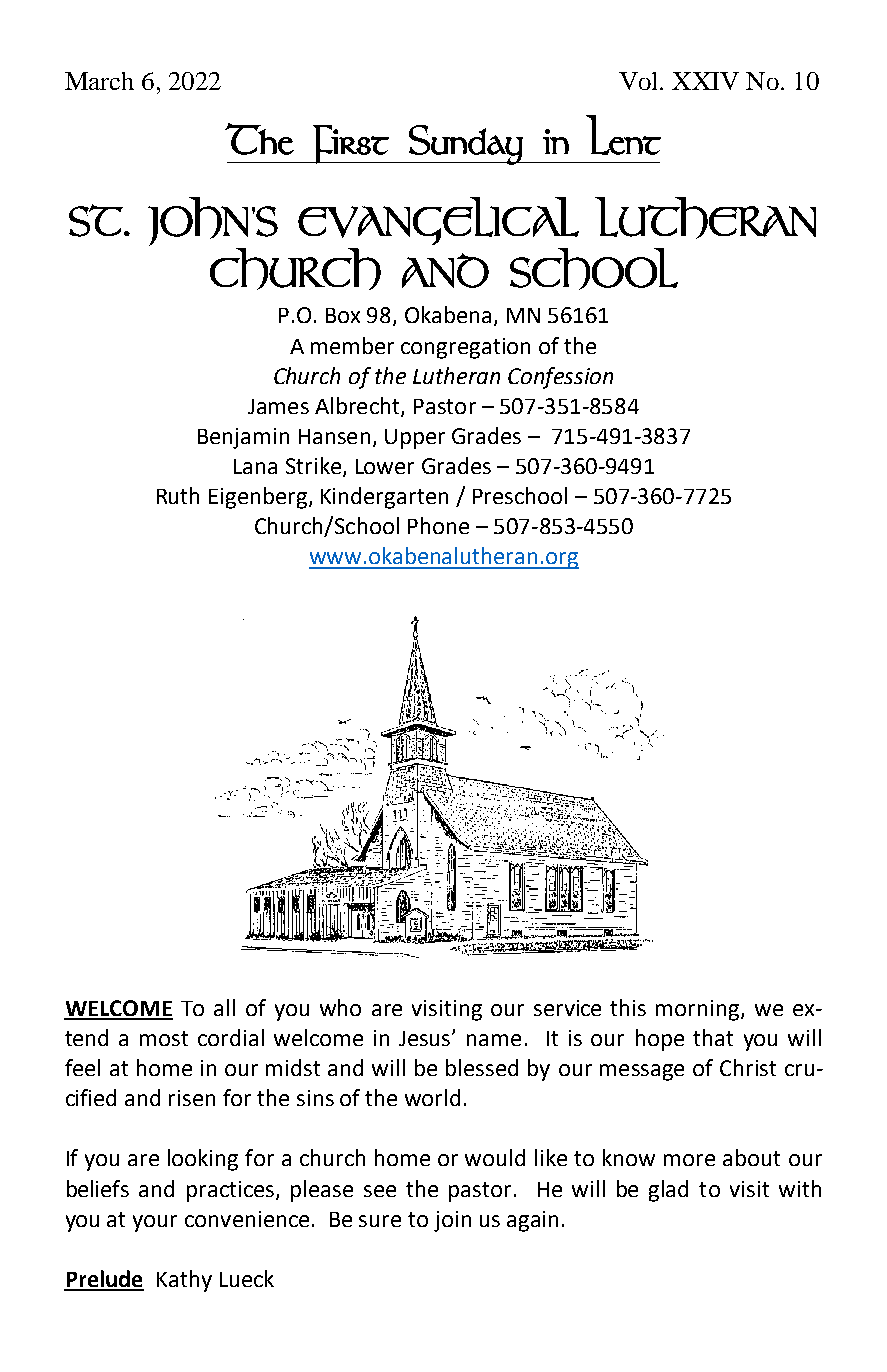  Describe the element at coordinates (699, 1010) in the screenshot. I see `morning` at that location.
